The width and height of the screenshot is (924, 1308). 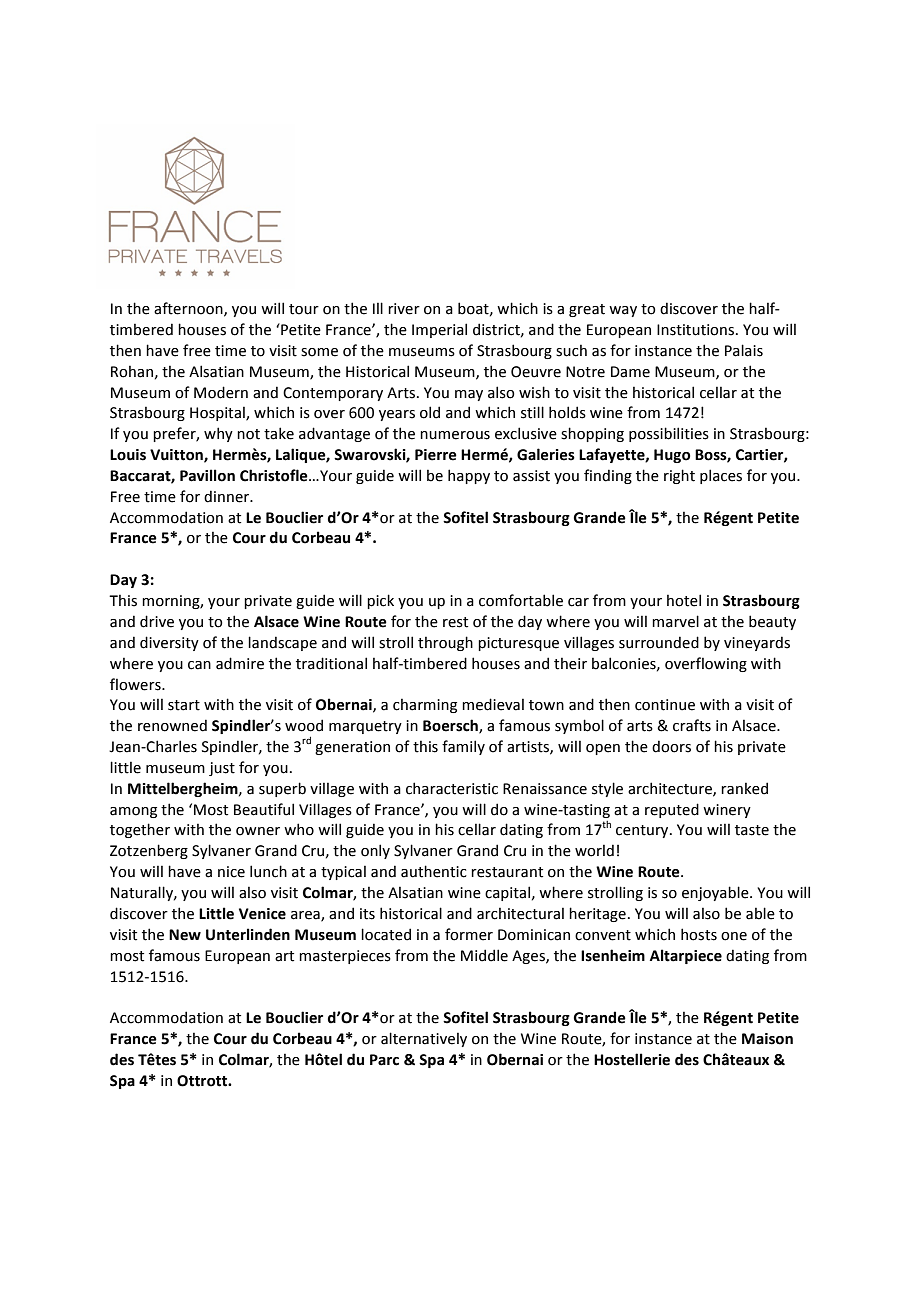 What do you see at coordinates (380, 601) in the screenshot?
I see `pick` at bounding box center [380, 601].
